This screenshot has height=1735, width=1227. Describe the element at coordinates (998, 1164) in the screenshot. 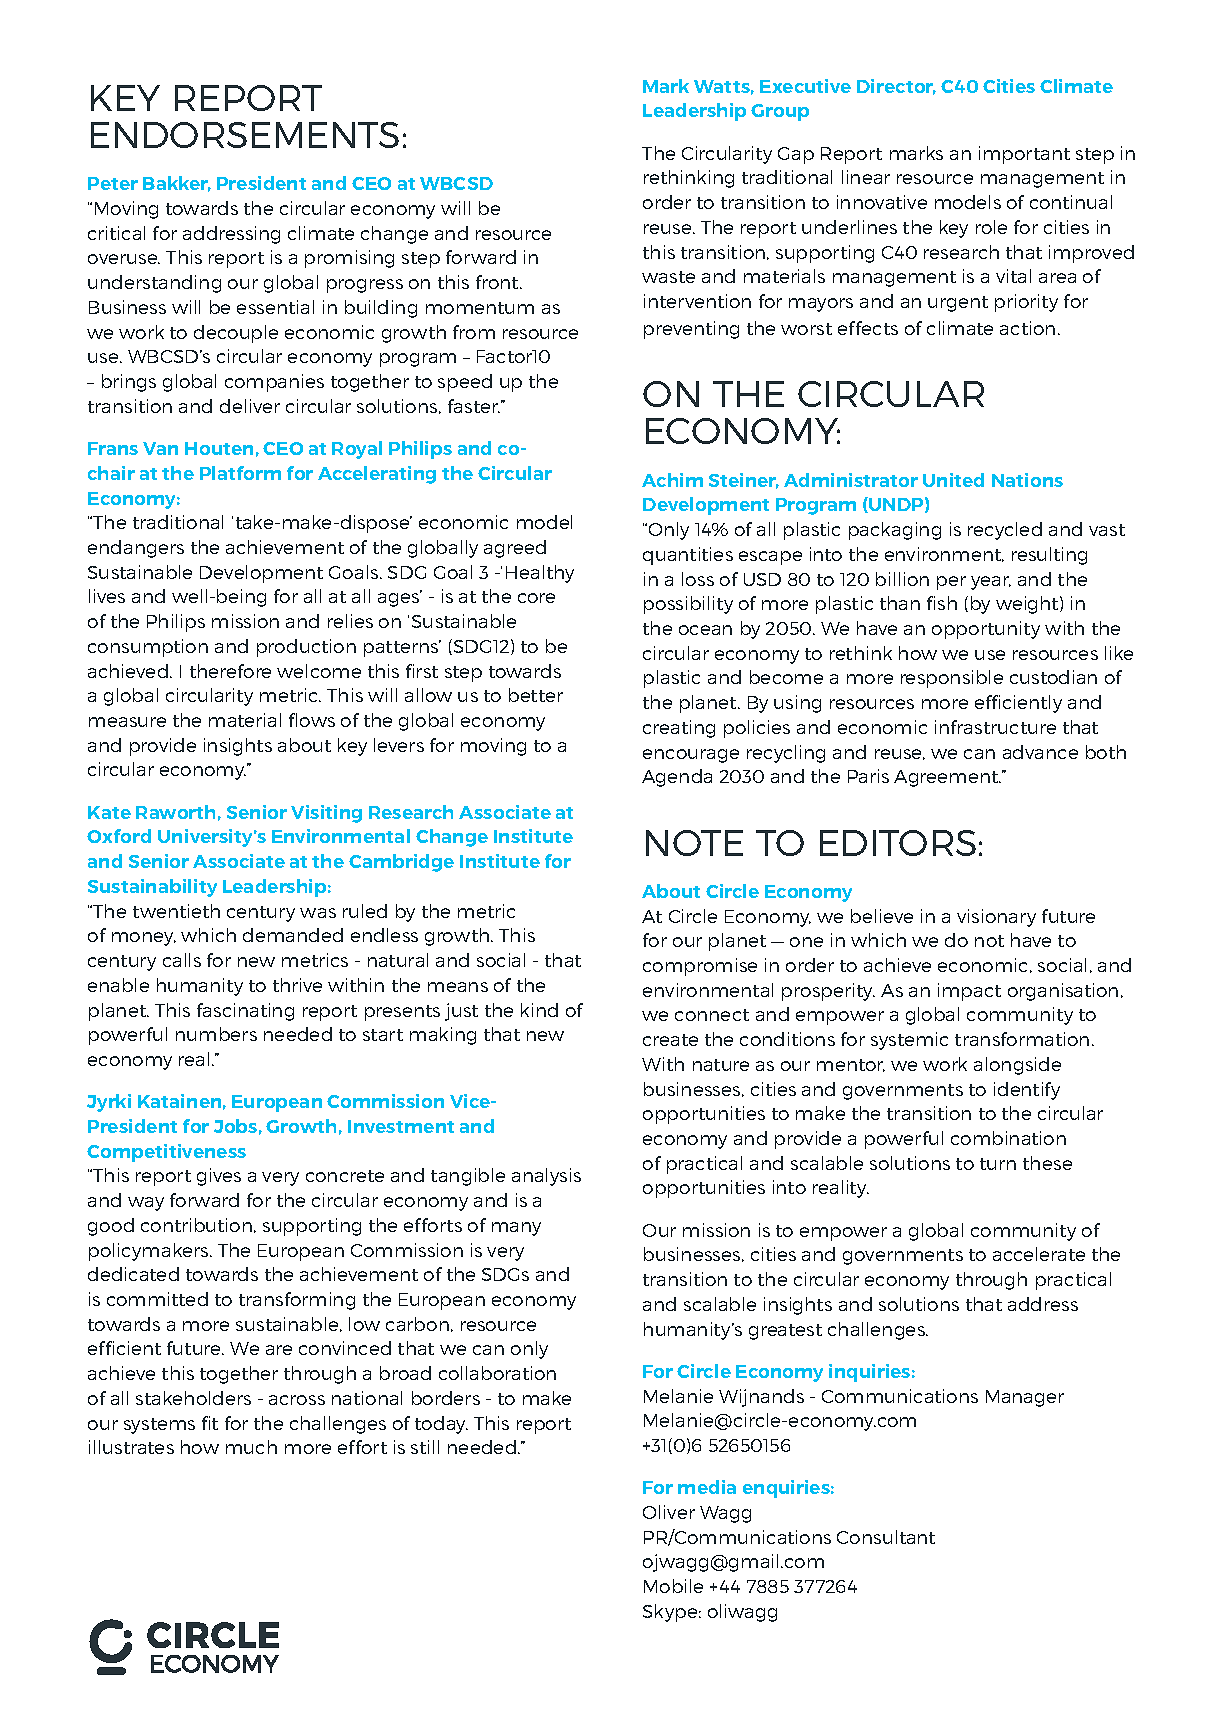

I see `turn` at that location.
